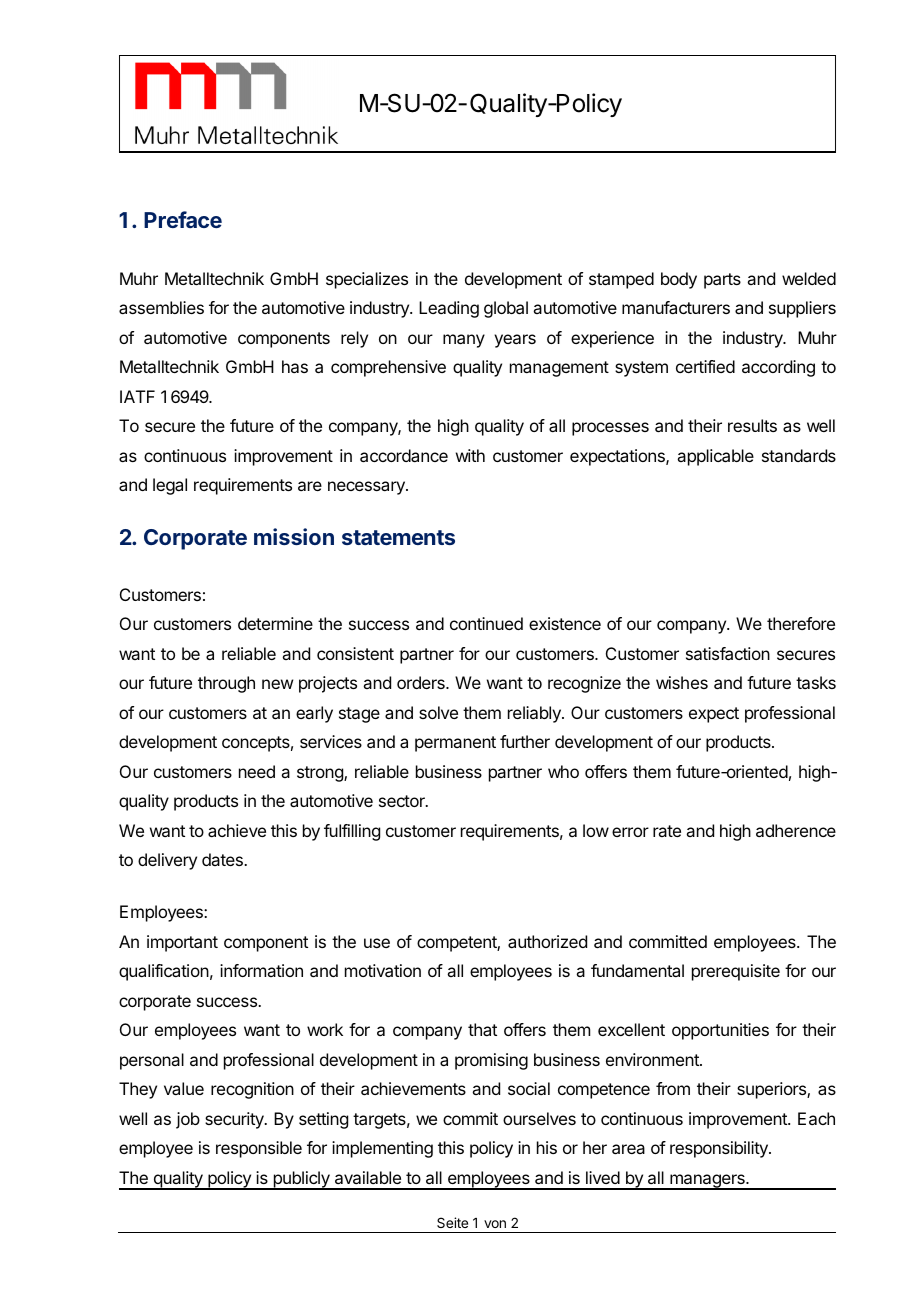 This screenshot has width=924, height=1308. I want to click on continued, so click(486, 623).
